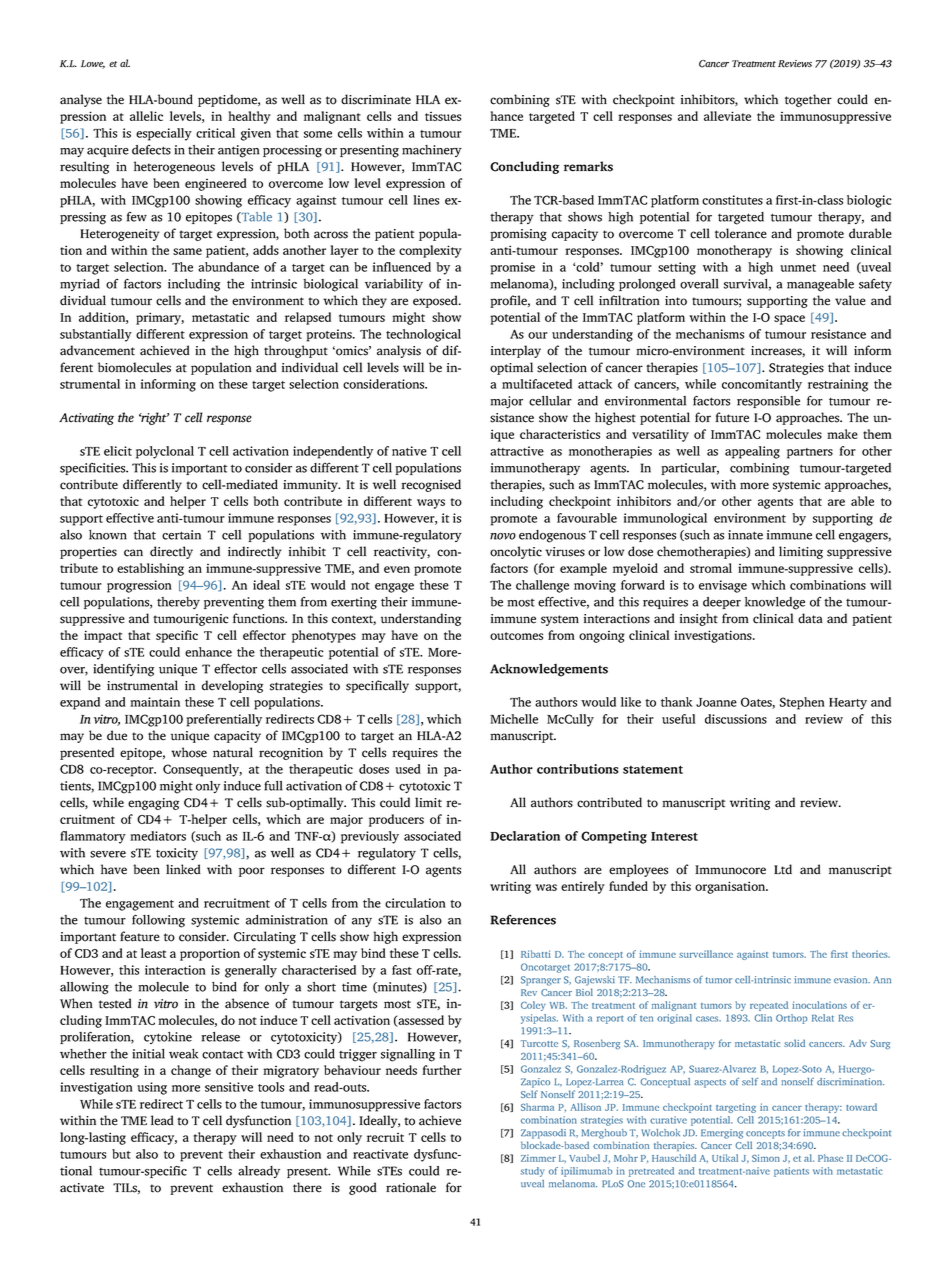 Image resolution: width=952 pixels, height=1270 pixels. I want to click on attractive, so click(517, 451).
